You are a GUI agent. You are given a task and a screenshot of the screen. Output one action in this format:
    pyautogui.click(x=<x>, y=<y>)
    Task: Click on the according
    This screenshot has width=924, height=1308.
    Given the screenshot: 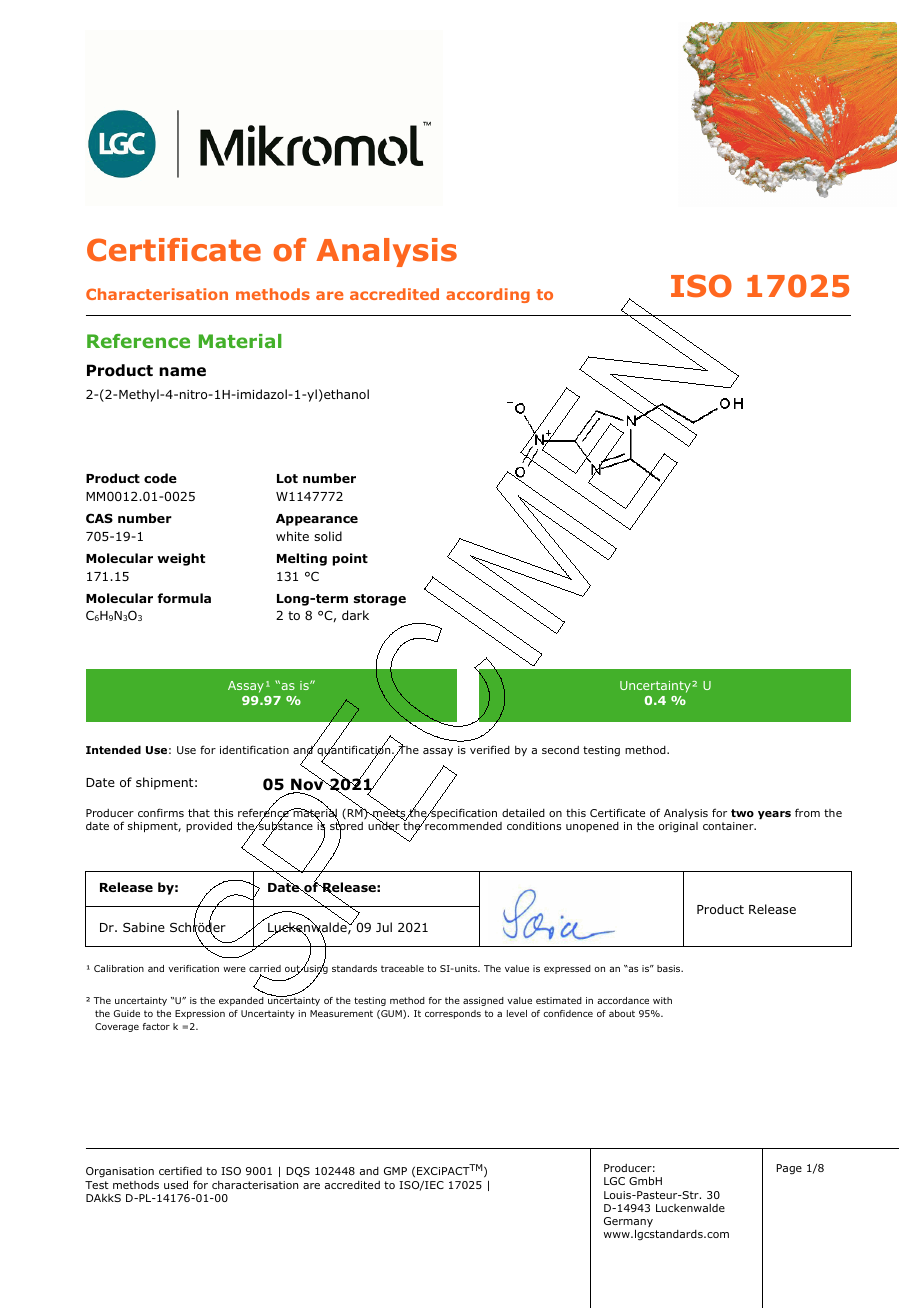 What is the action you would take?
    pyautogui.click(x=488, y=295)
